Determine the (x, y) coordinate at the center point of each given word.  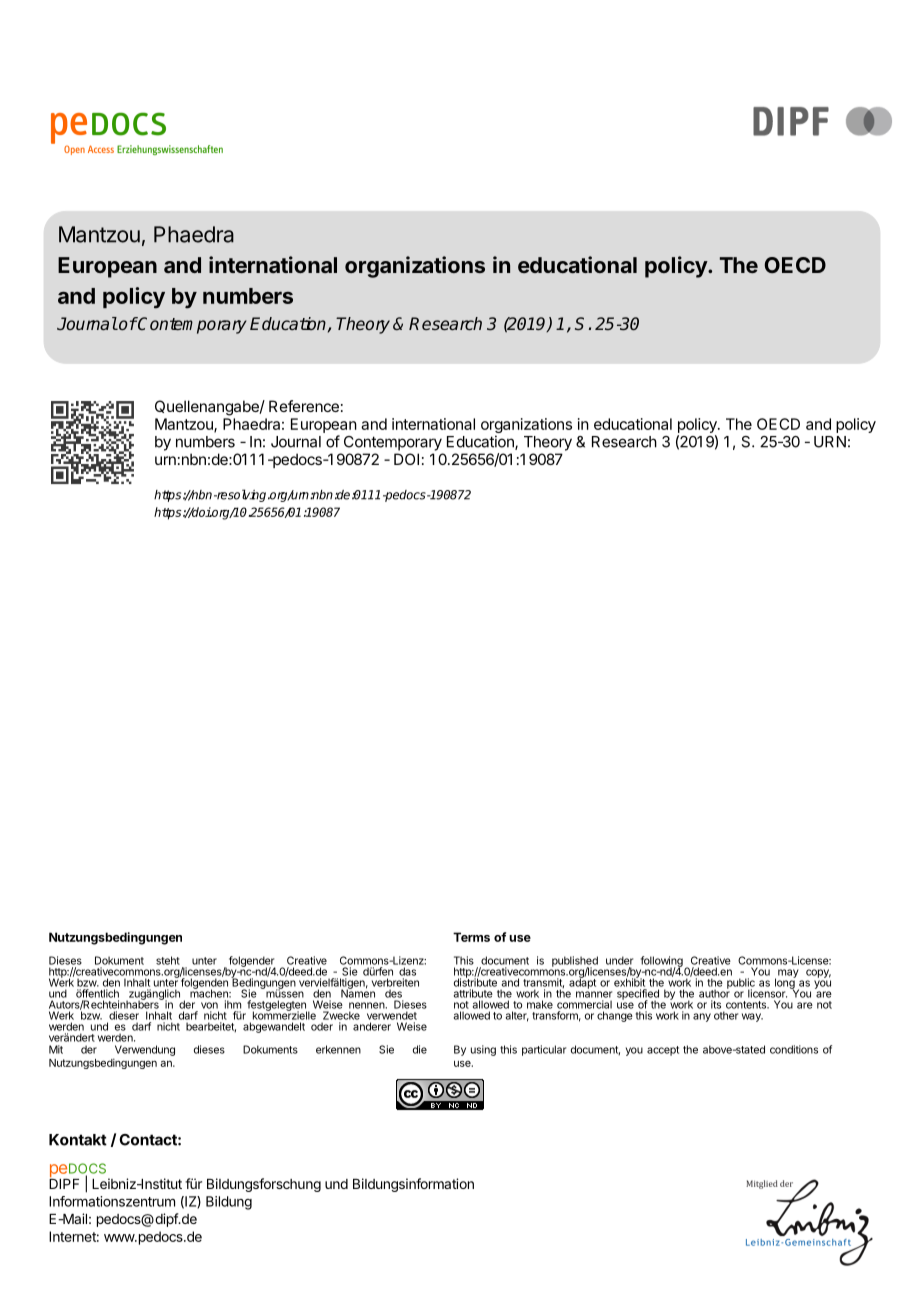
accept (663, 1051)
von (209, 1005)
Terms (471, 937)
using (483, 1050)
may (788, 973)
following (662, 962)
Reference (304, 406)
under (619, 960)
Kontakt (78, 1140)
